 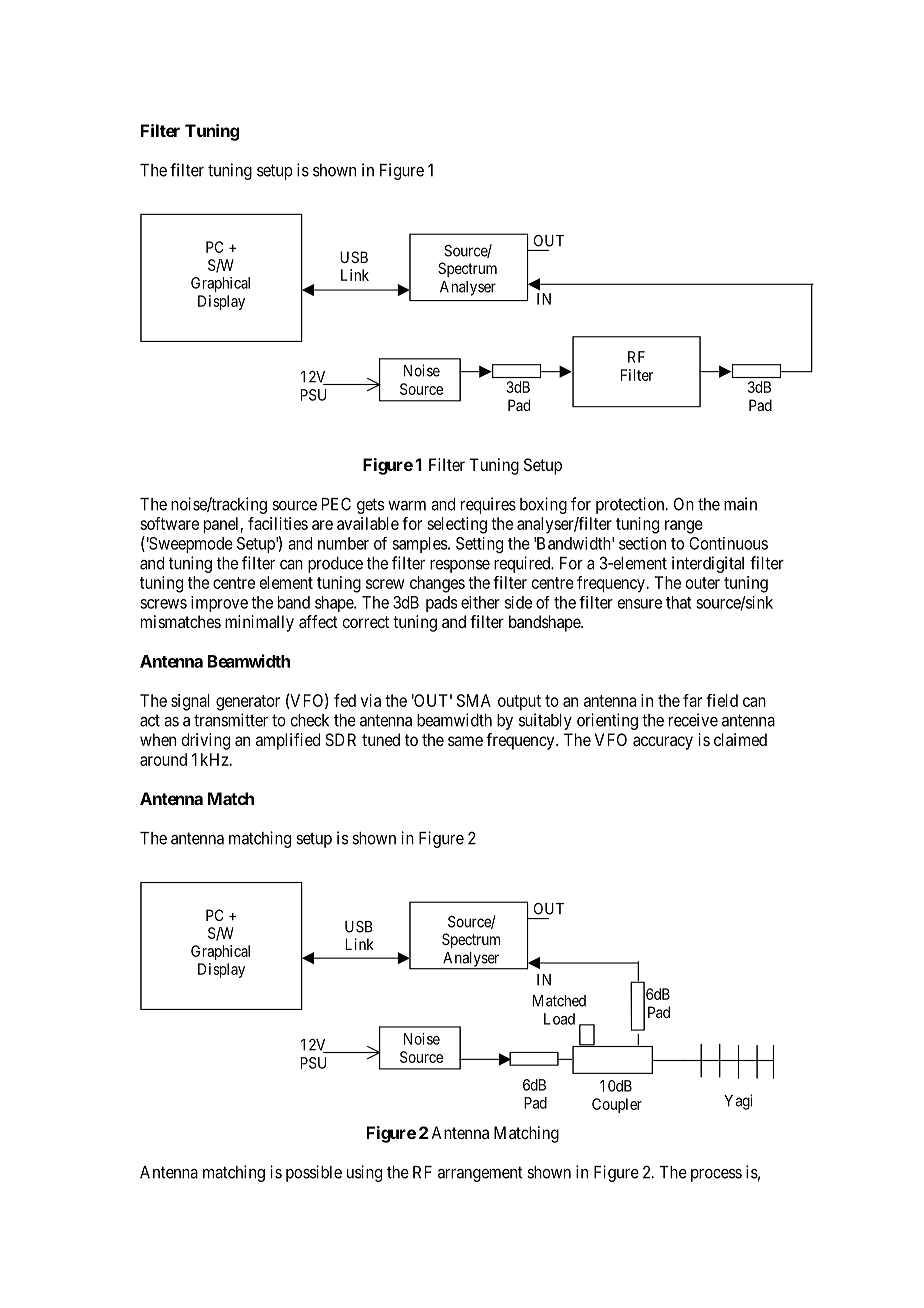 I want to click on using, so click(x=364, y=1173).
